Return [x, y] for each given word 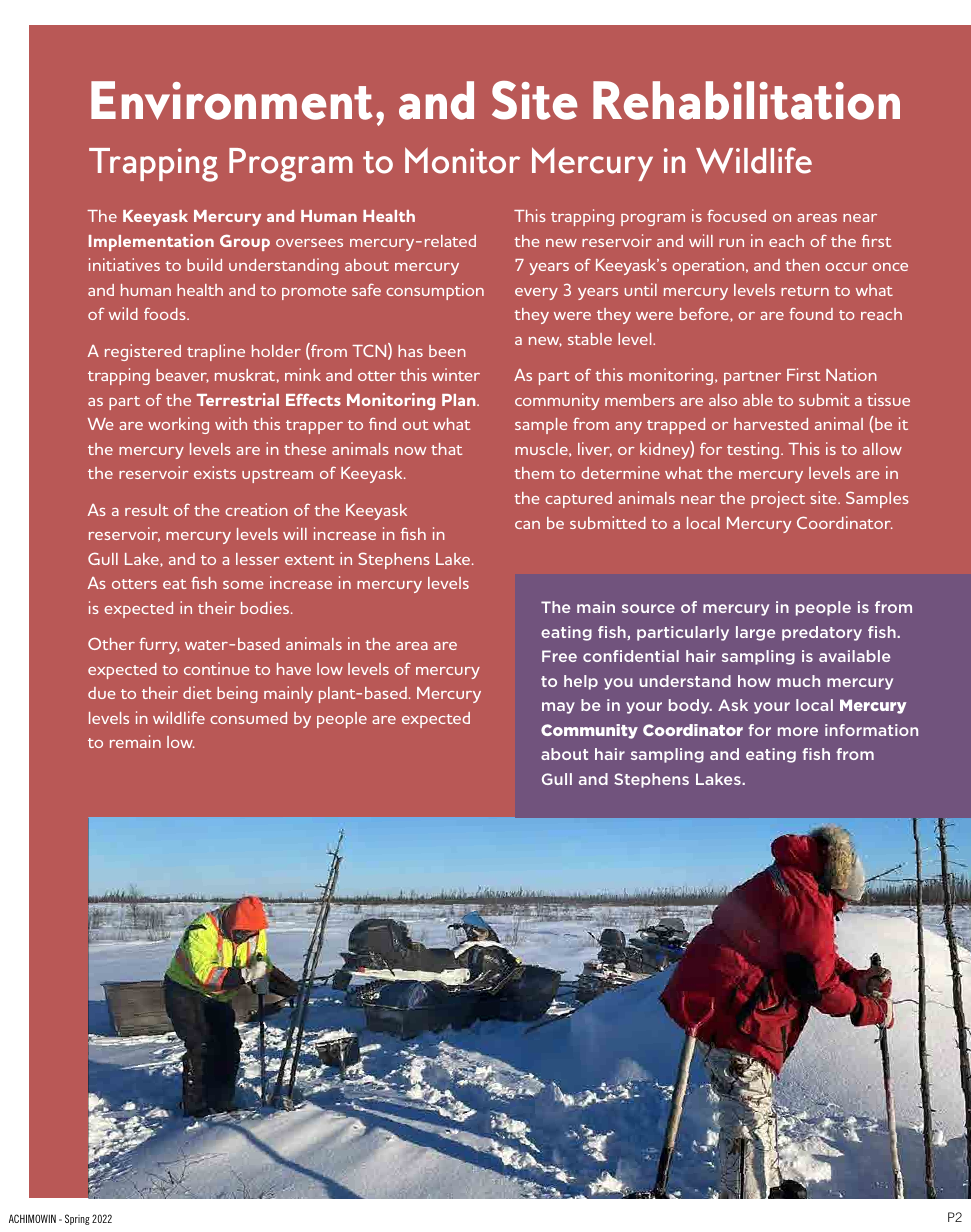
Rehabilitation [746, 100]
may [558, 708]
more [798, 731]
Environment [232, 100]
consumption [435, 291]
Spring [77, 1219]
